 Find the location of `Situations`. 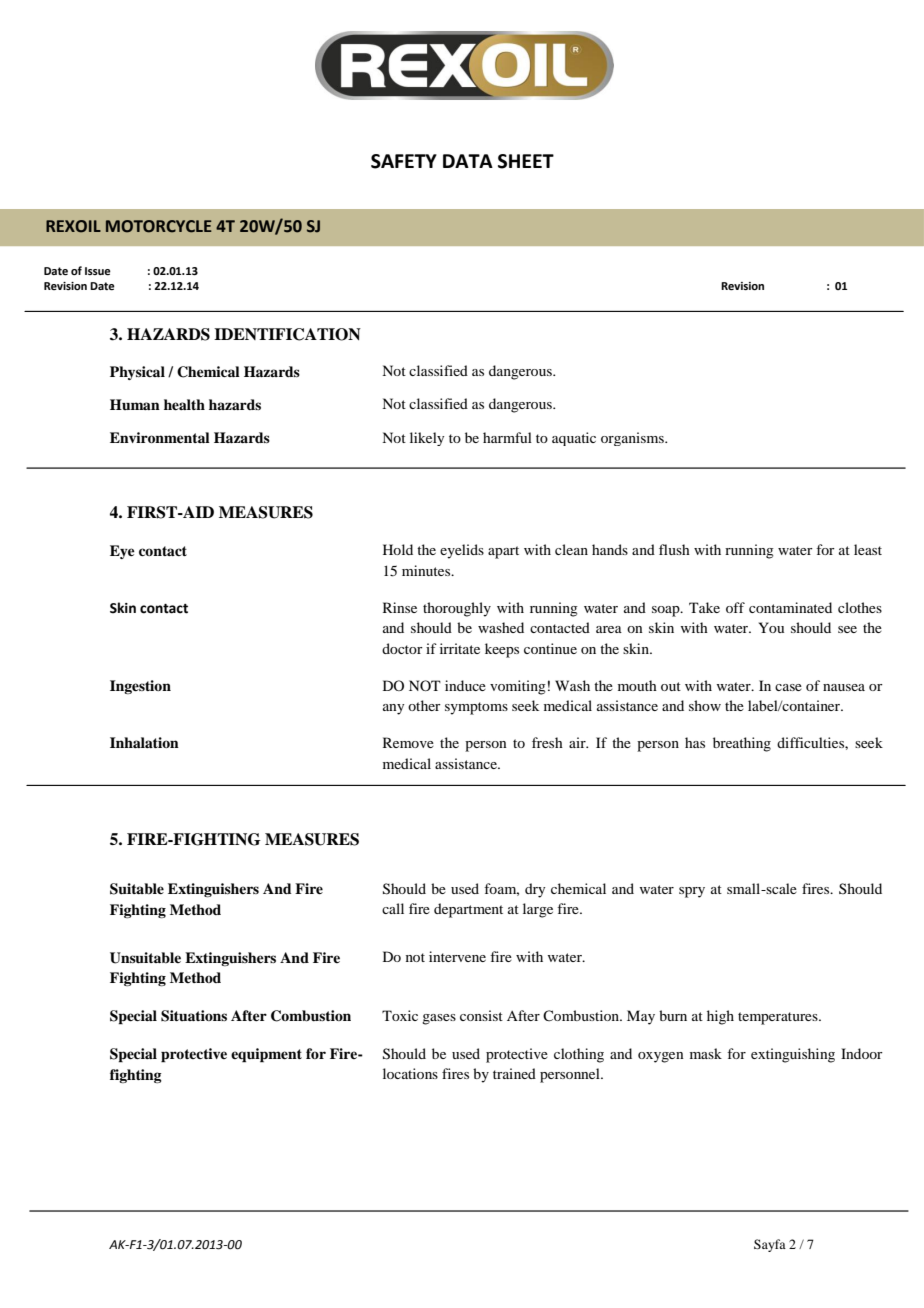

Situations is located at coordinates (194, 1016).
